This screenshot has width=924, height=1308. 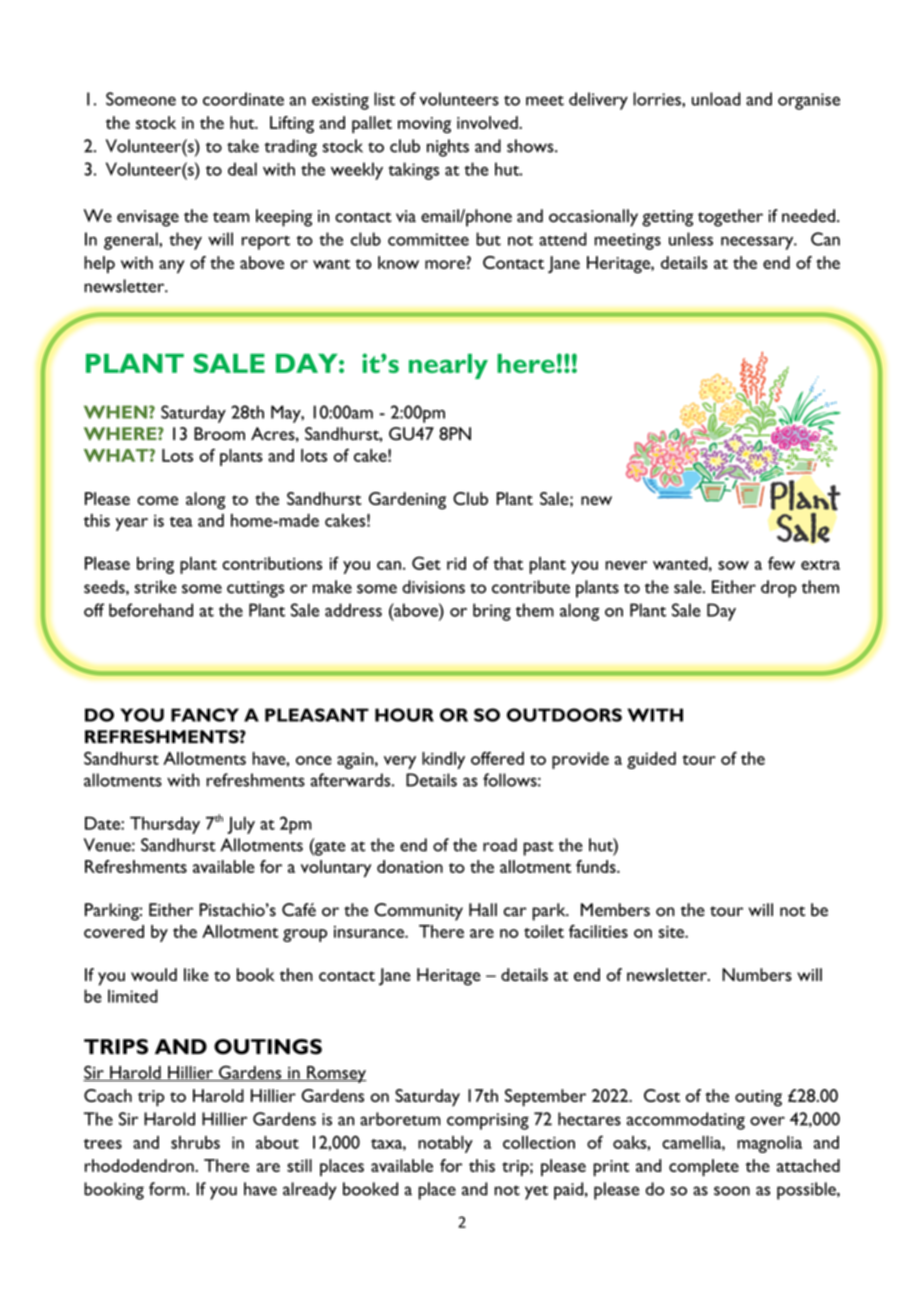 I want to click on any, so click(x=172, y=267).
